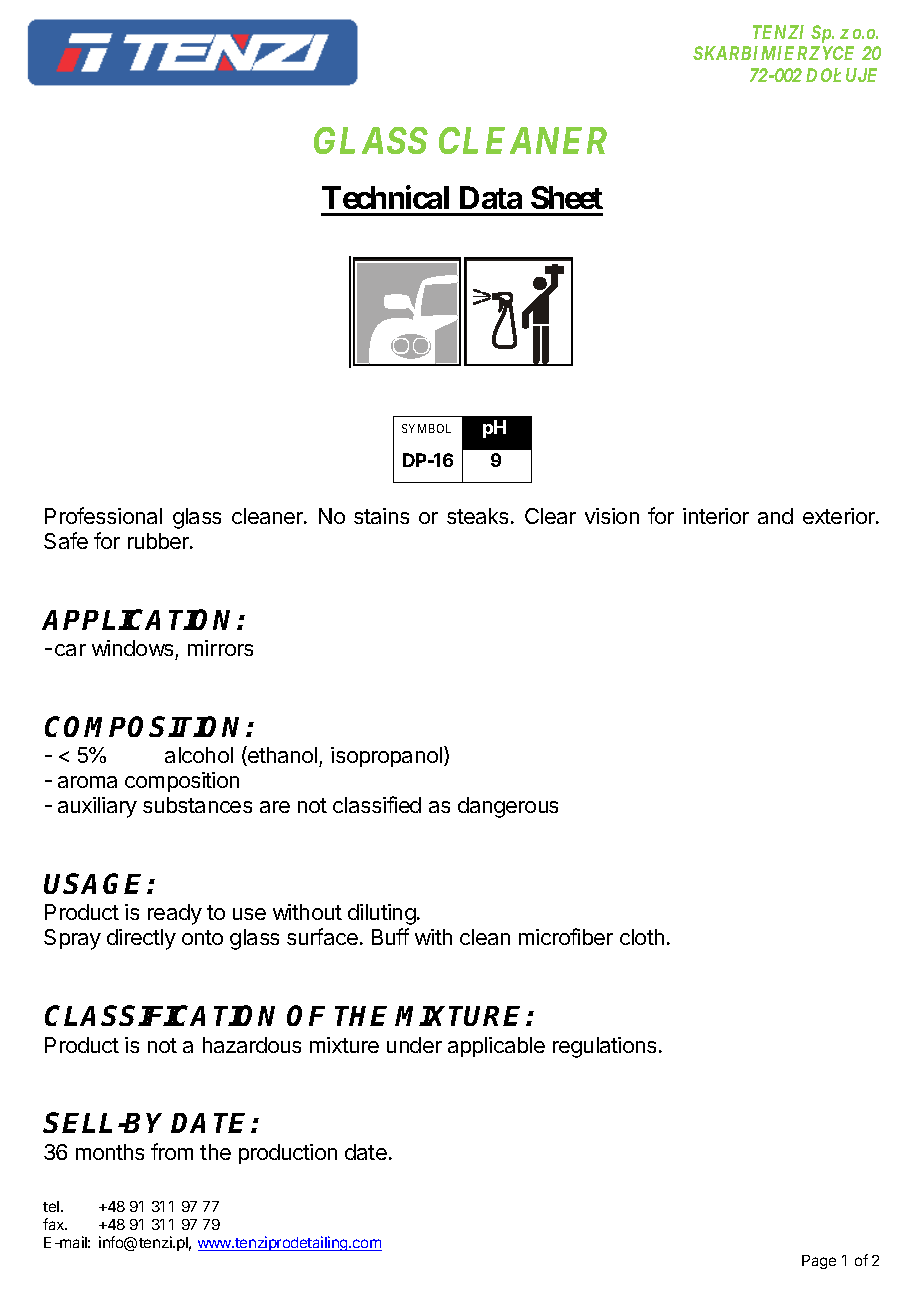 The width and height of the page is (924, 1308). Describe the element at coordinates (426, 428) in the page. I see `SYMBOL` at that location.
